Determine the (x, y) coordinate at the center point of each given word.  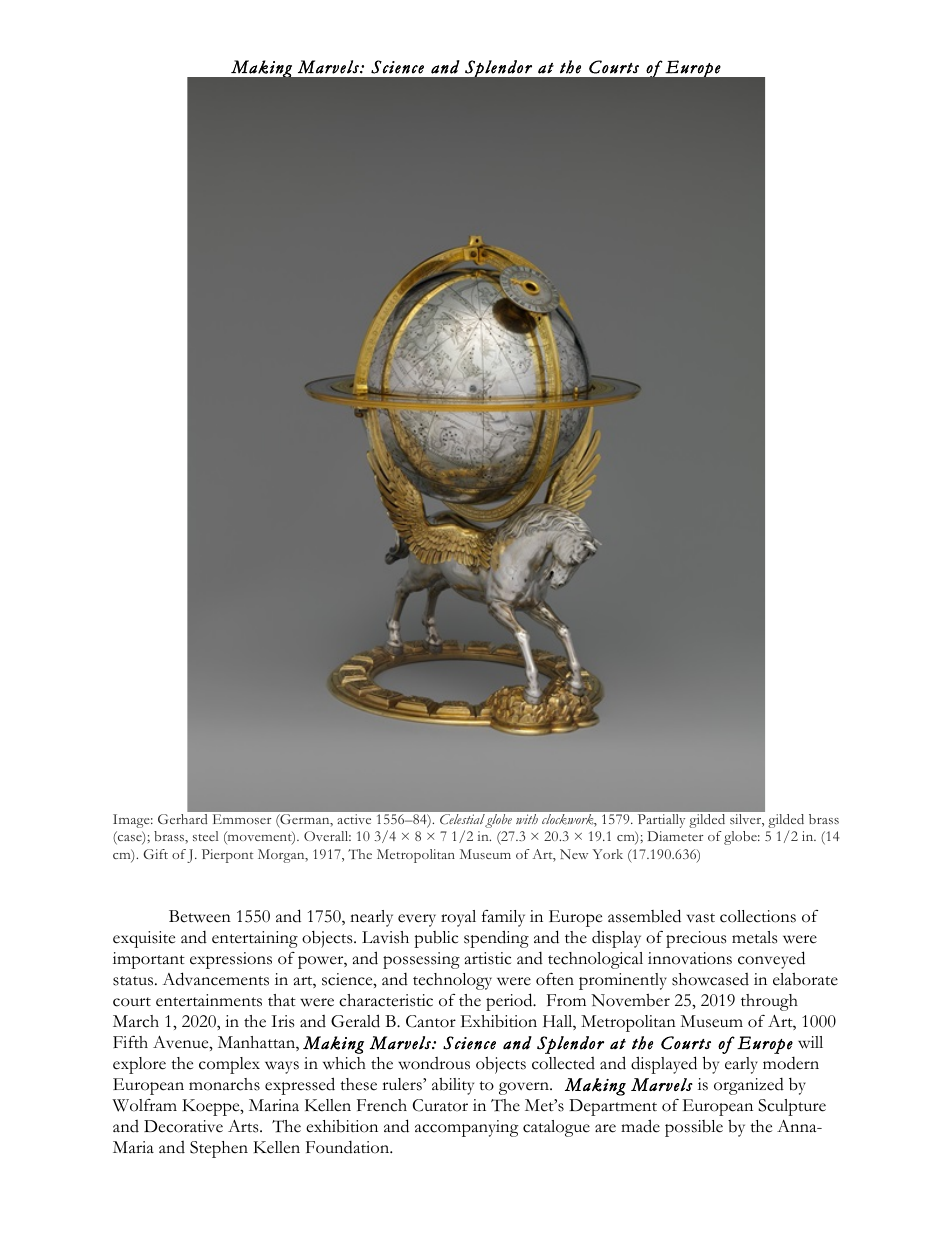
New (574, 854)
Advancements (215, 979)
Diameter (676, 836)
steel (205, 836)
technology (452, 981)
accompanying (467, 1128)
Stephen (219, 1149)
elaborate (805, 979)
